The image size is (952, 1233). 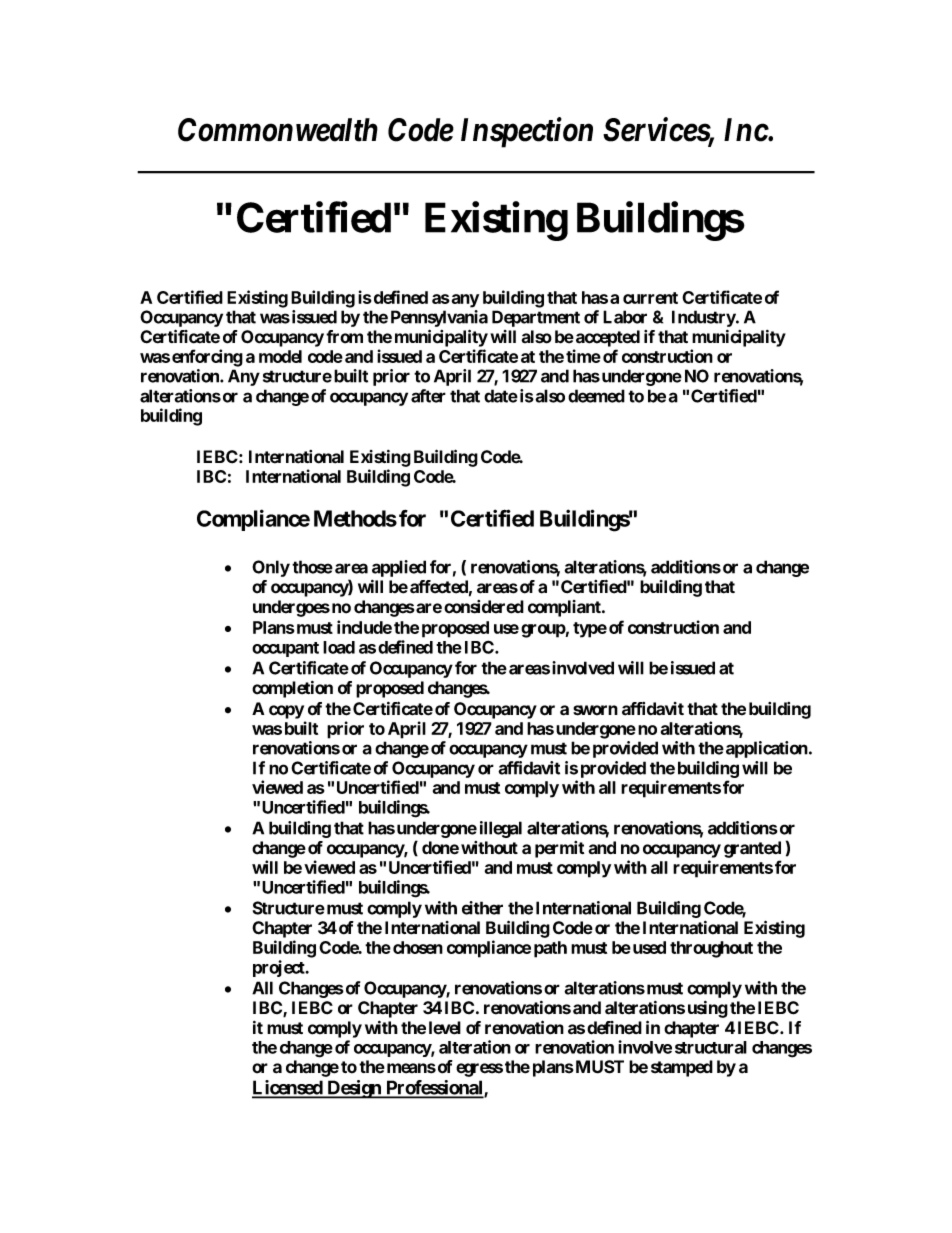 What do you see at coordinates (527, 132) in the image?
I see `Inspection` at bounding box center [527, 132].
